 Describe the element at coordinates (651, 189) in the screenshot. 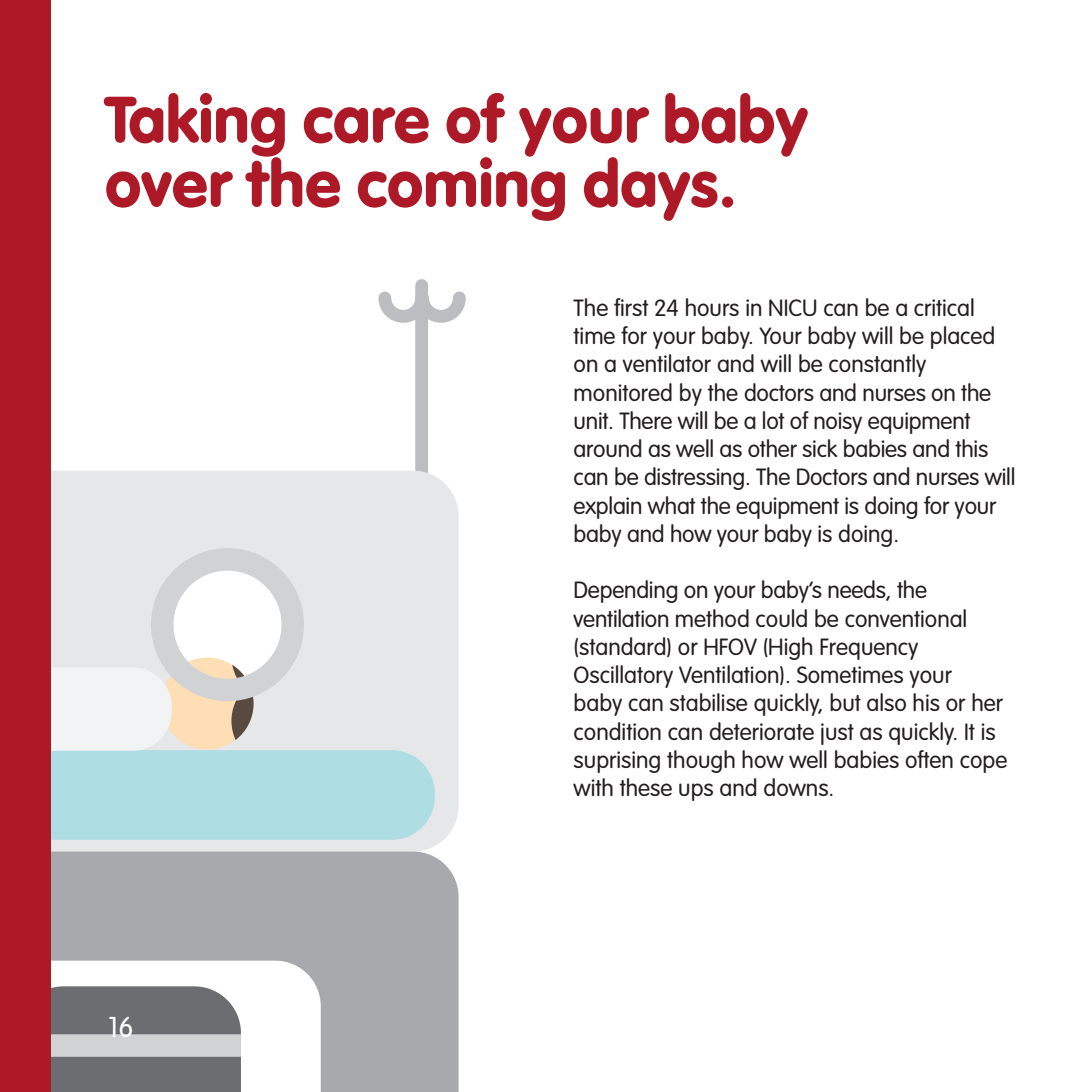

I see `days` at that location.
